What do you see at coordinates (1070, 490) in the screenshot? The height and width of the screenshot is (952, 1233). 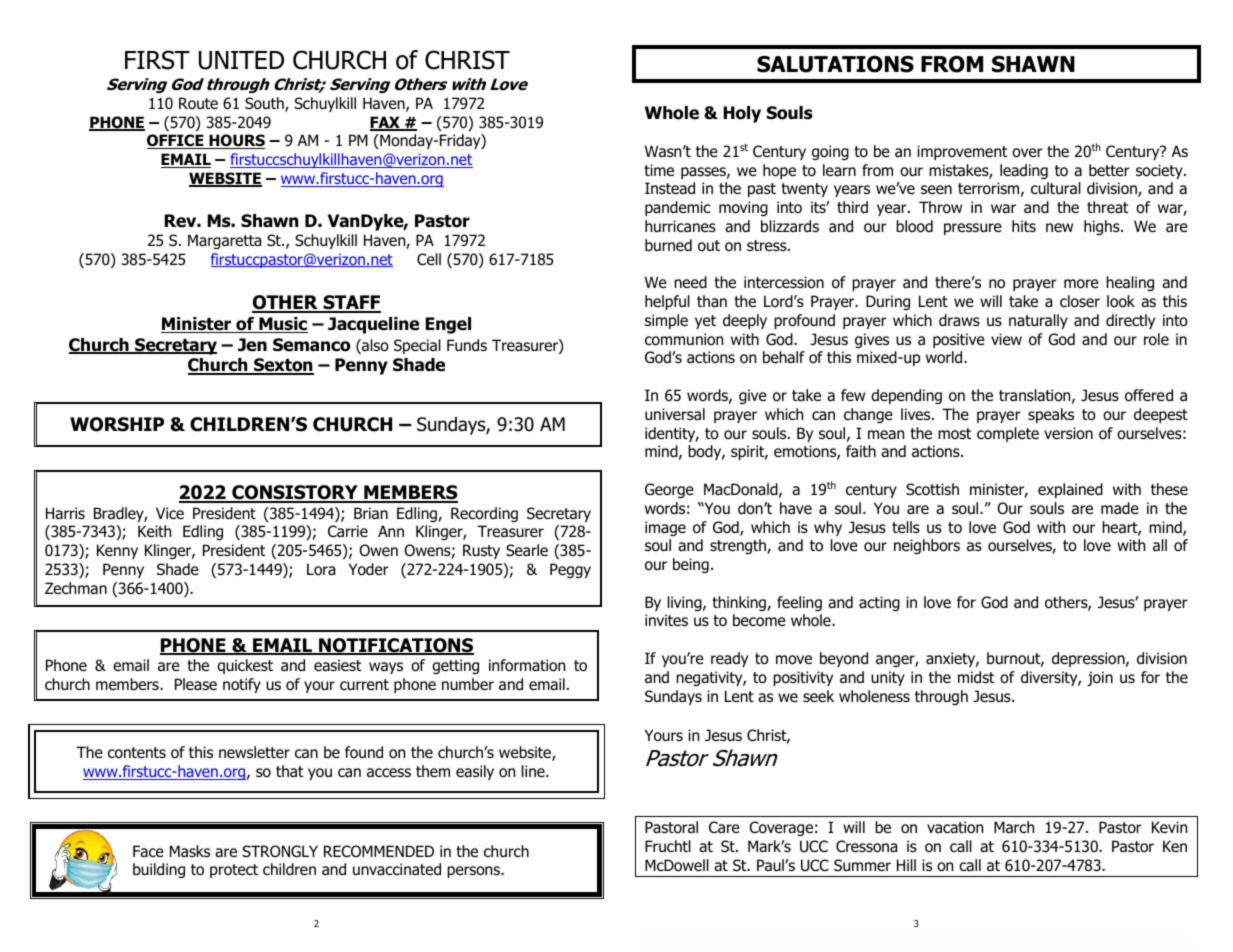 I see `explained` at bounding box center [1070, 490].
